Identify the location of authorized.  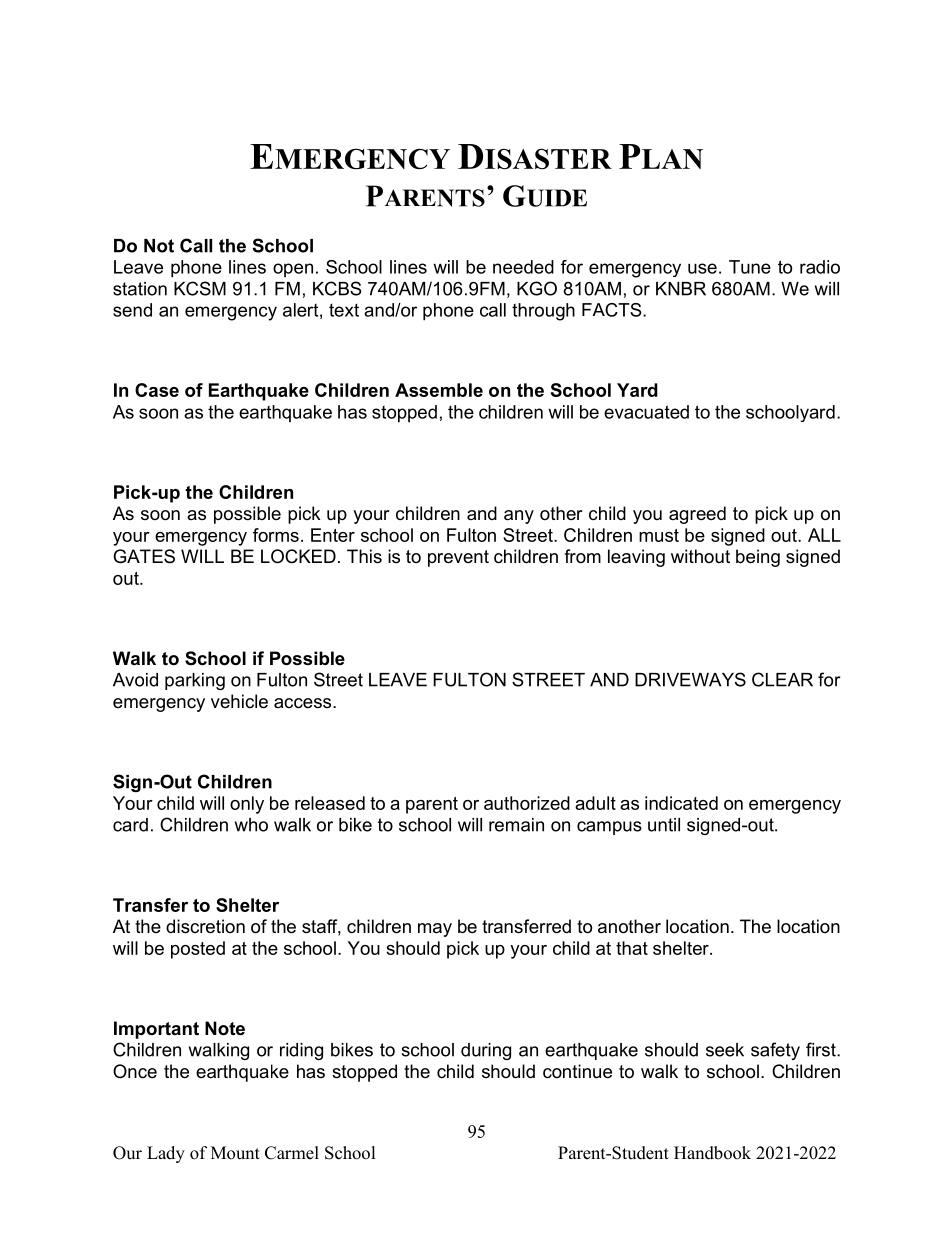
(527, 803).
